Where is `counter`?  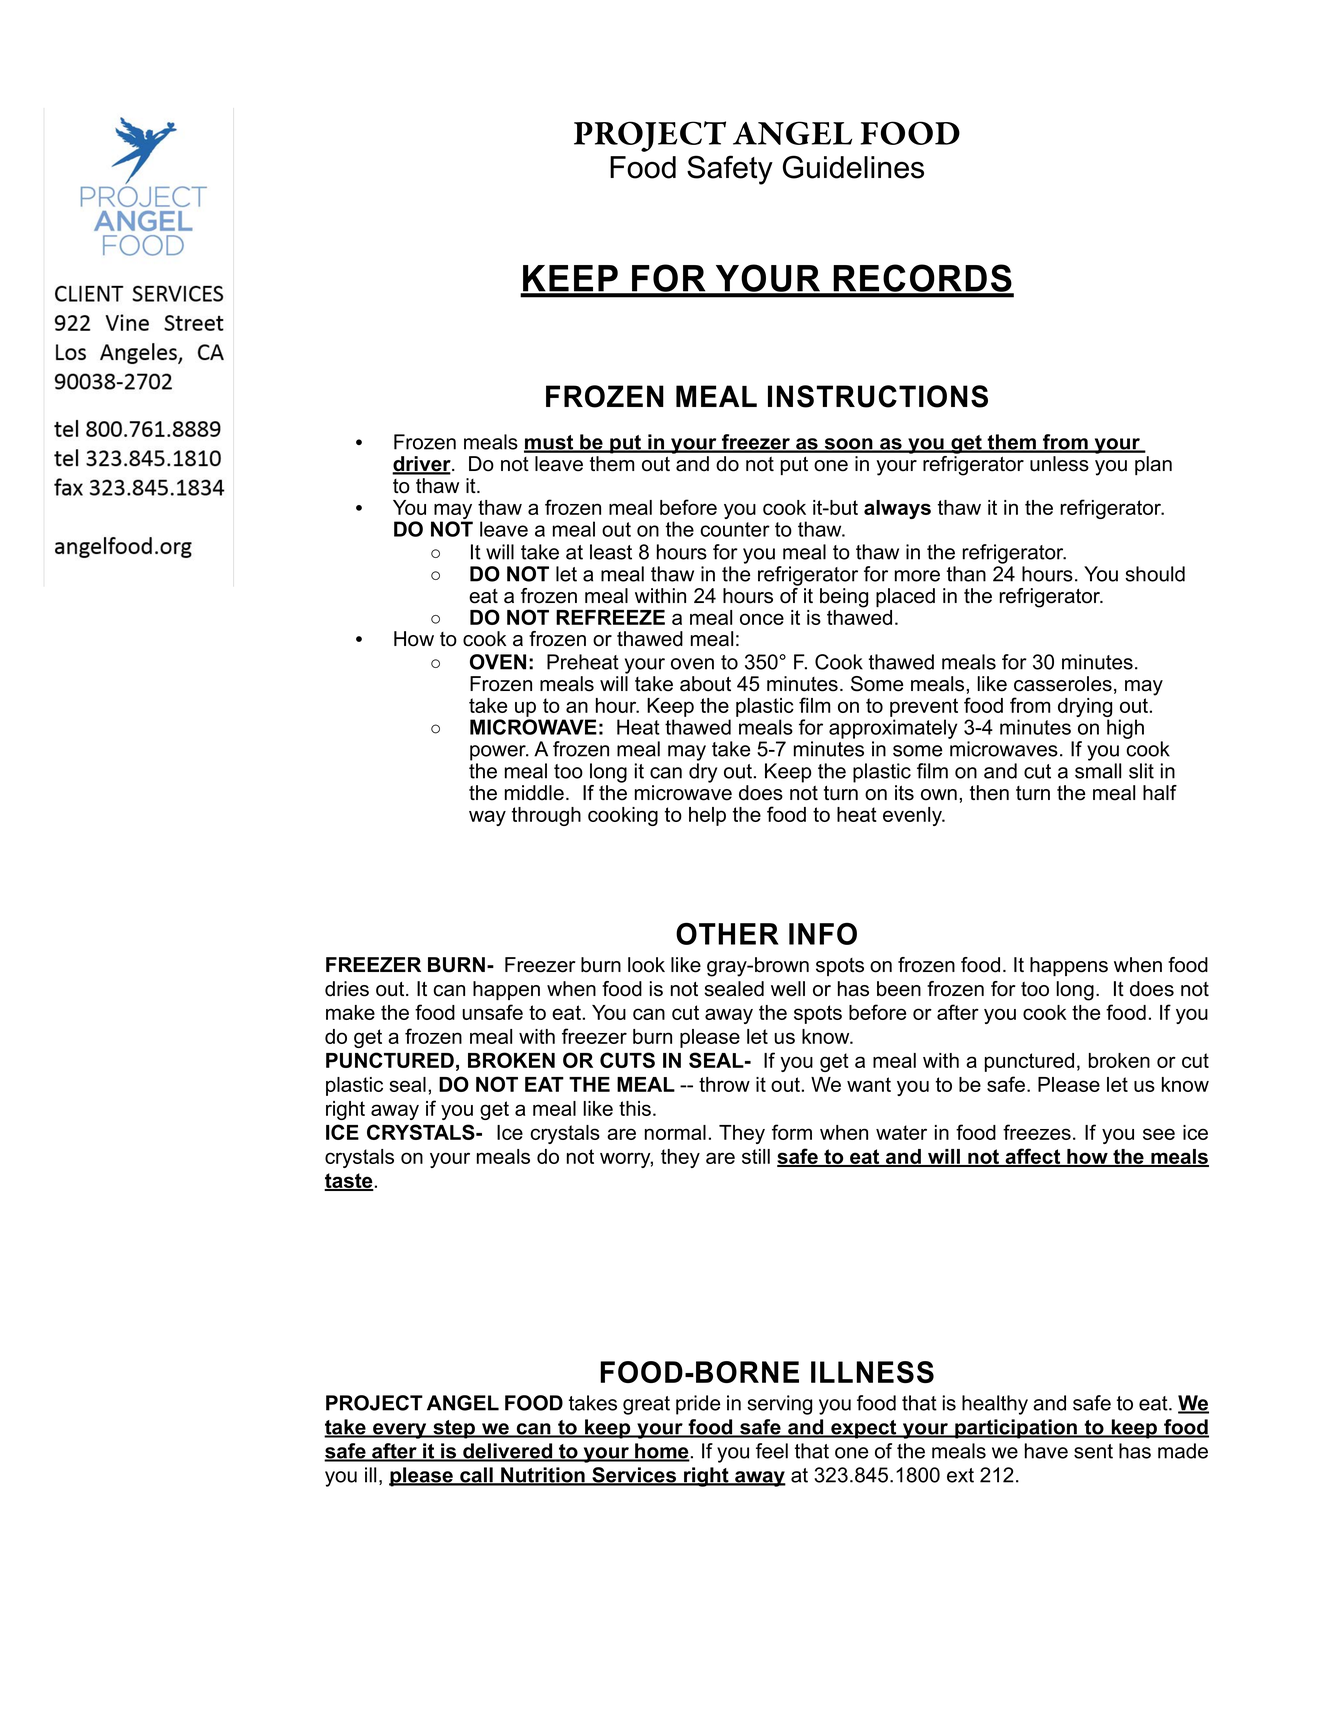
counter is located at coordinates (735, 529).
